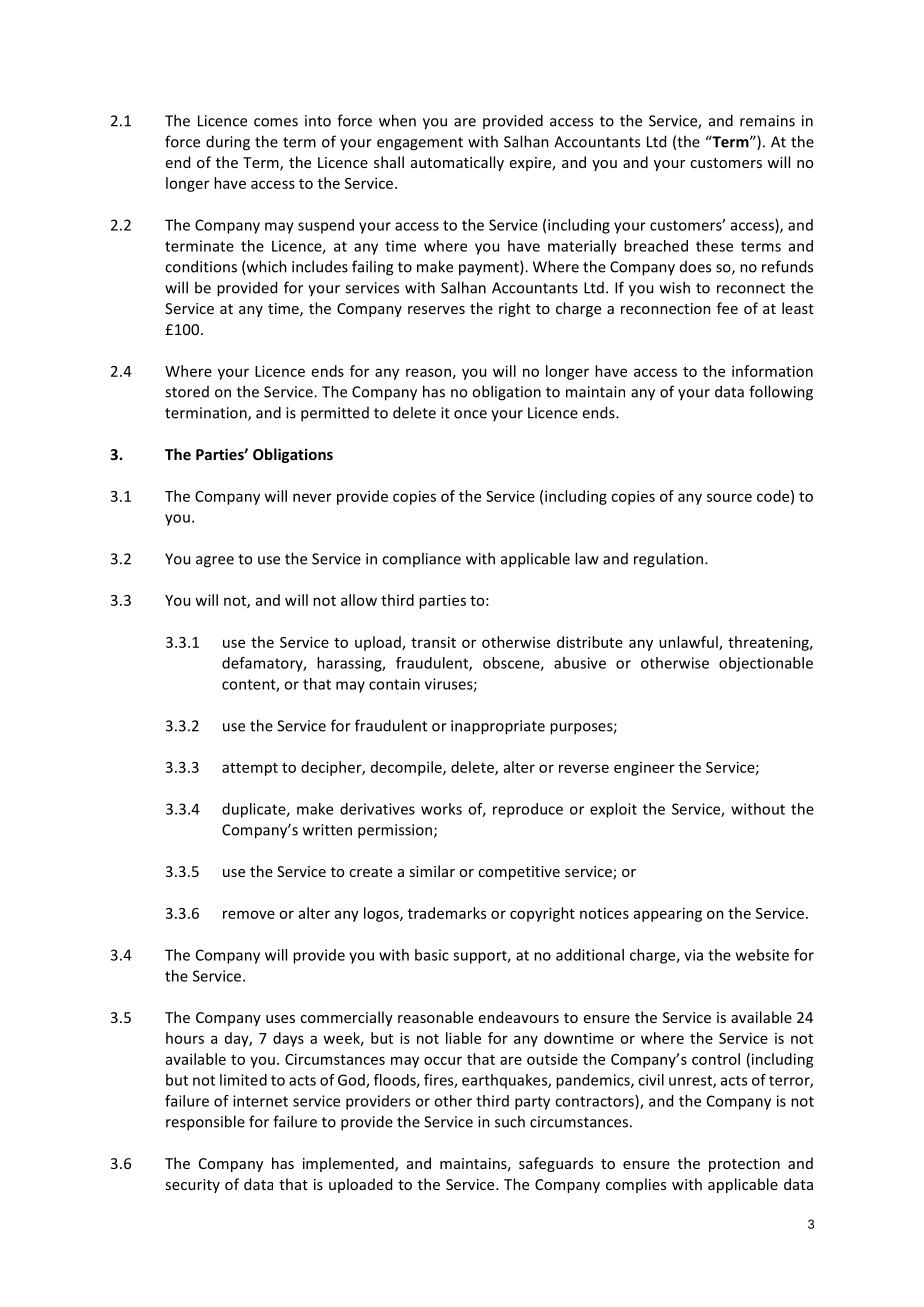  Describe the element at coordinates (781, 393) in the image. I see `following` at that location.
